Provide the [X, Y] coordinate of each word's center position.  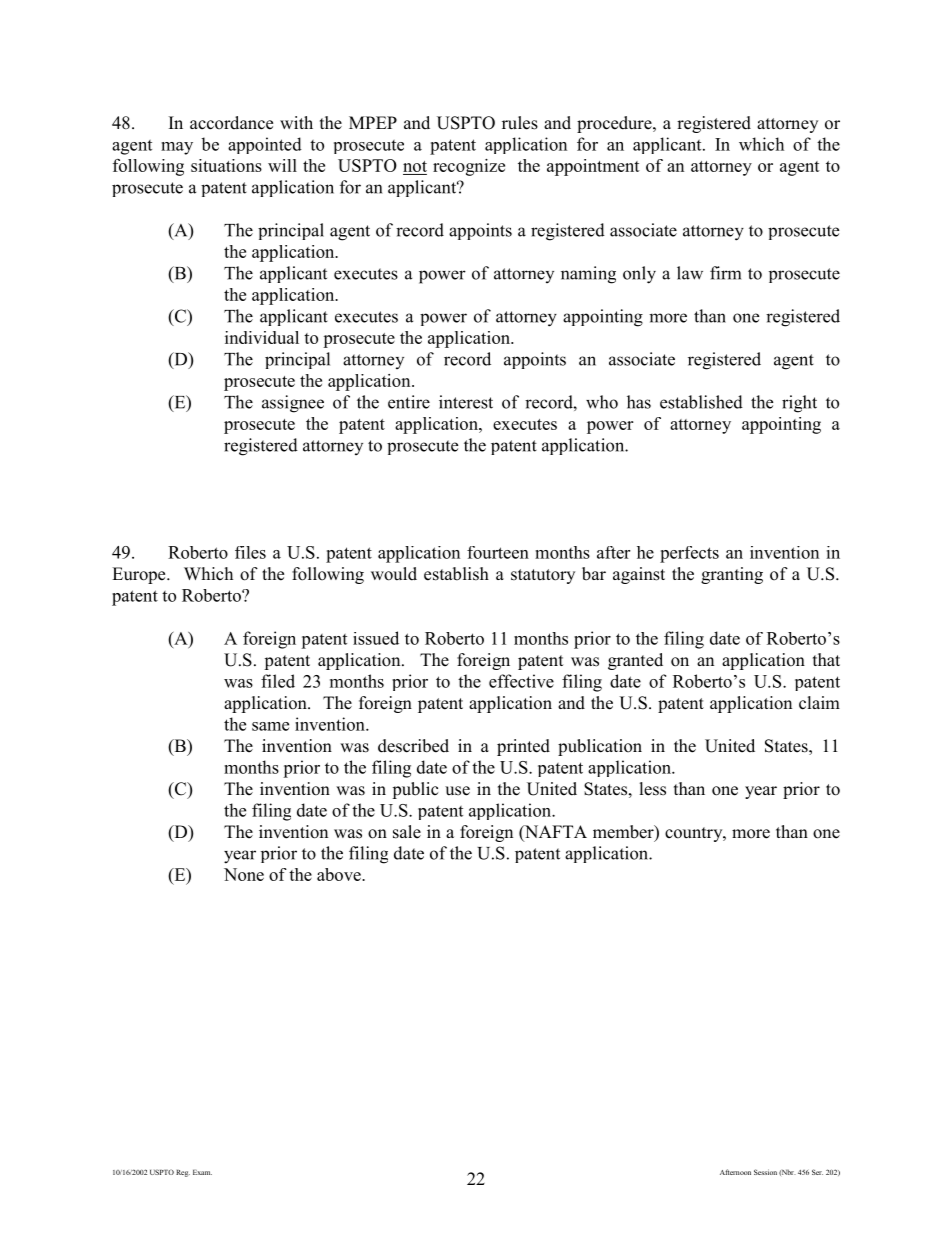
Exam [202, 1172]
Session [765, 1172]
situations [226, 165]
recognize [469, 167]
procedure [615, 124]
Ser [817, 1172]
